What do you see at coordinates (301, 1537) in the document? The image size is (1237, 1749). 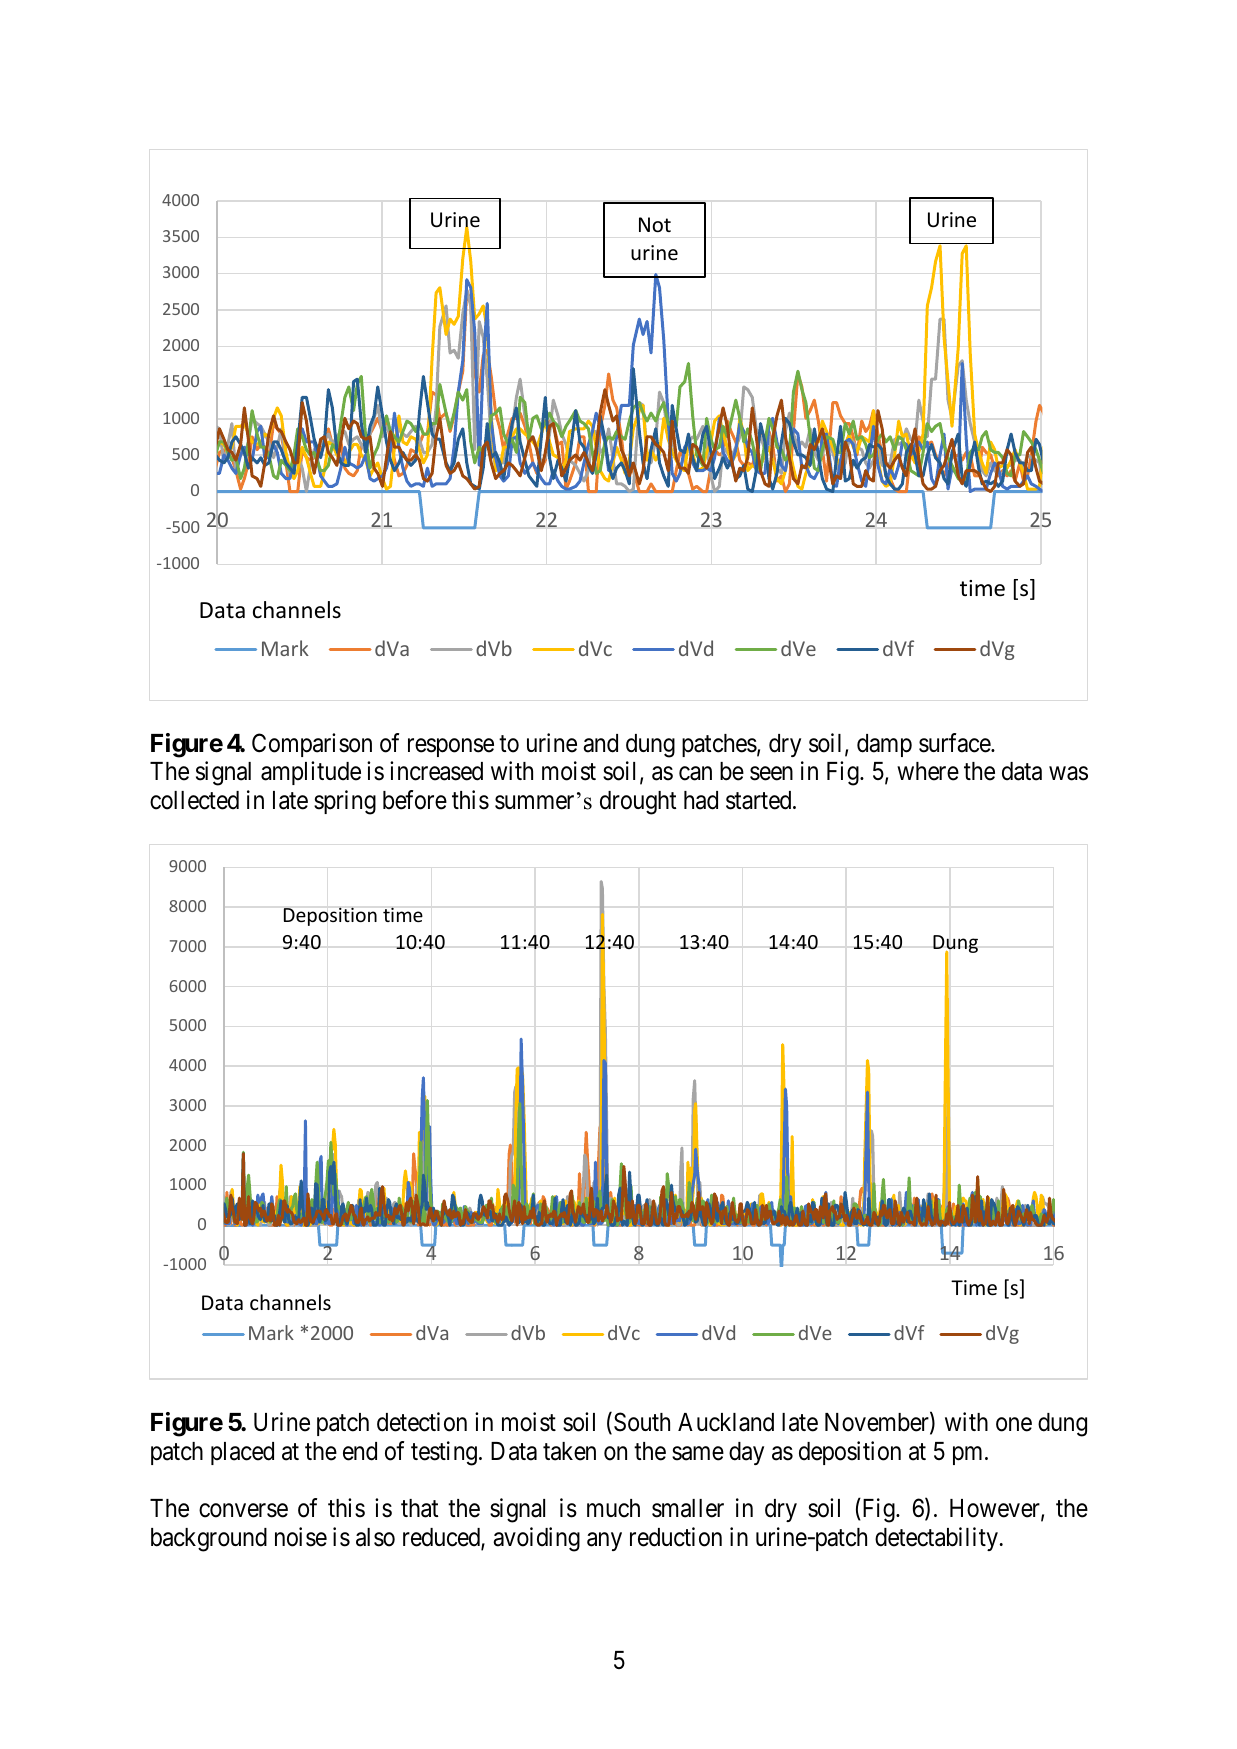 I see `noise` at bounding box center [301, 1537].
